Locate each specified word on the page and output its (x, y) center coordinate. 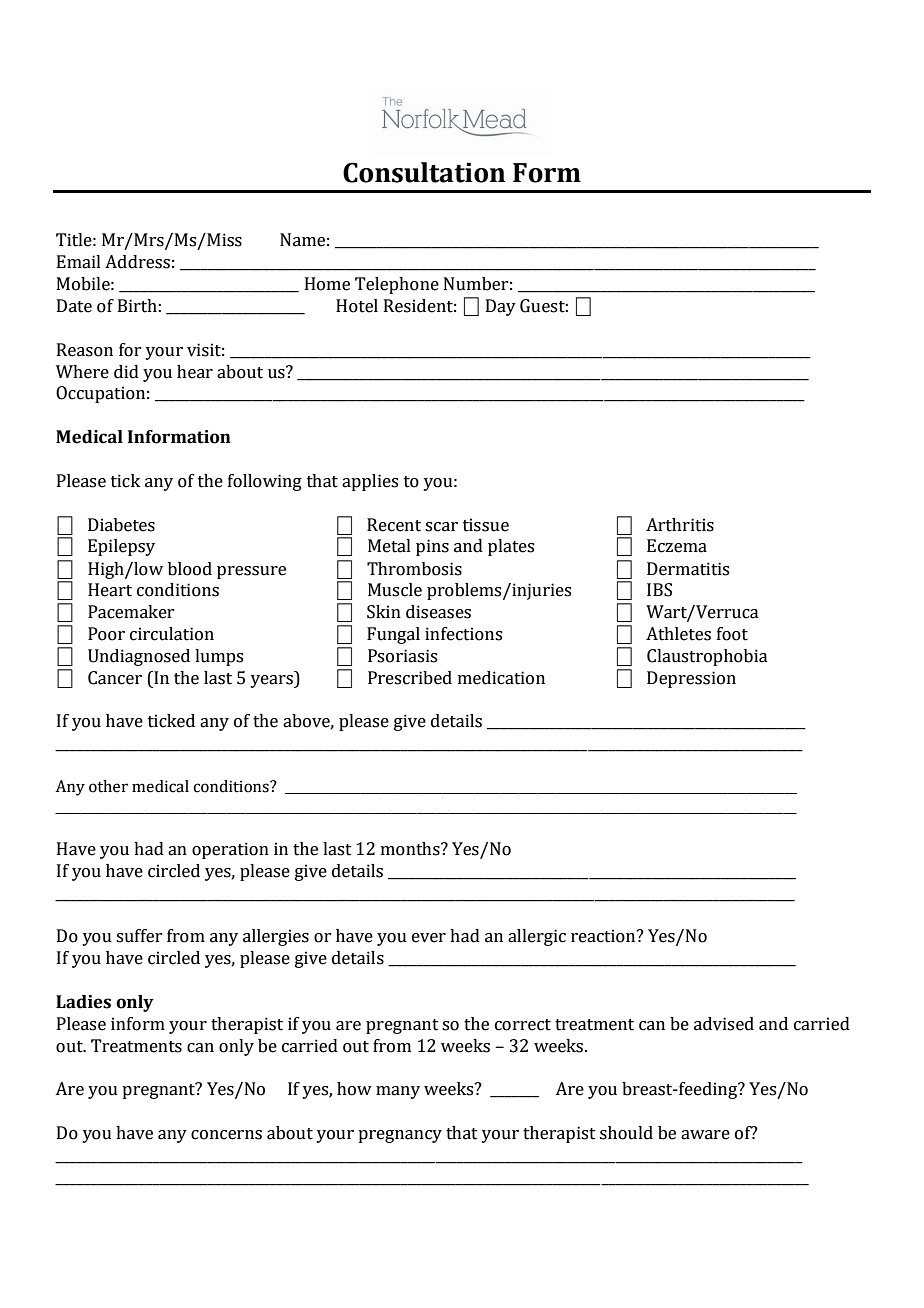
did (126, 372)
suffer (139, 936)
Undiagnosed (139, 657)
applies (370, 482)
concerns (226, 1135)
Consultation (424, 172)
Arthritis (680, 525)
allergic (537, 937)
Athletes (678, 634)
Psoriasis (402, 656)
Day (501, 307)
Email (79, 262)
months (411, 849)
